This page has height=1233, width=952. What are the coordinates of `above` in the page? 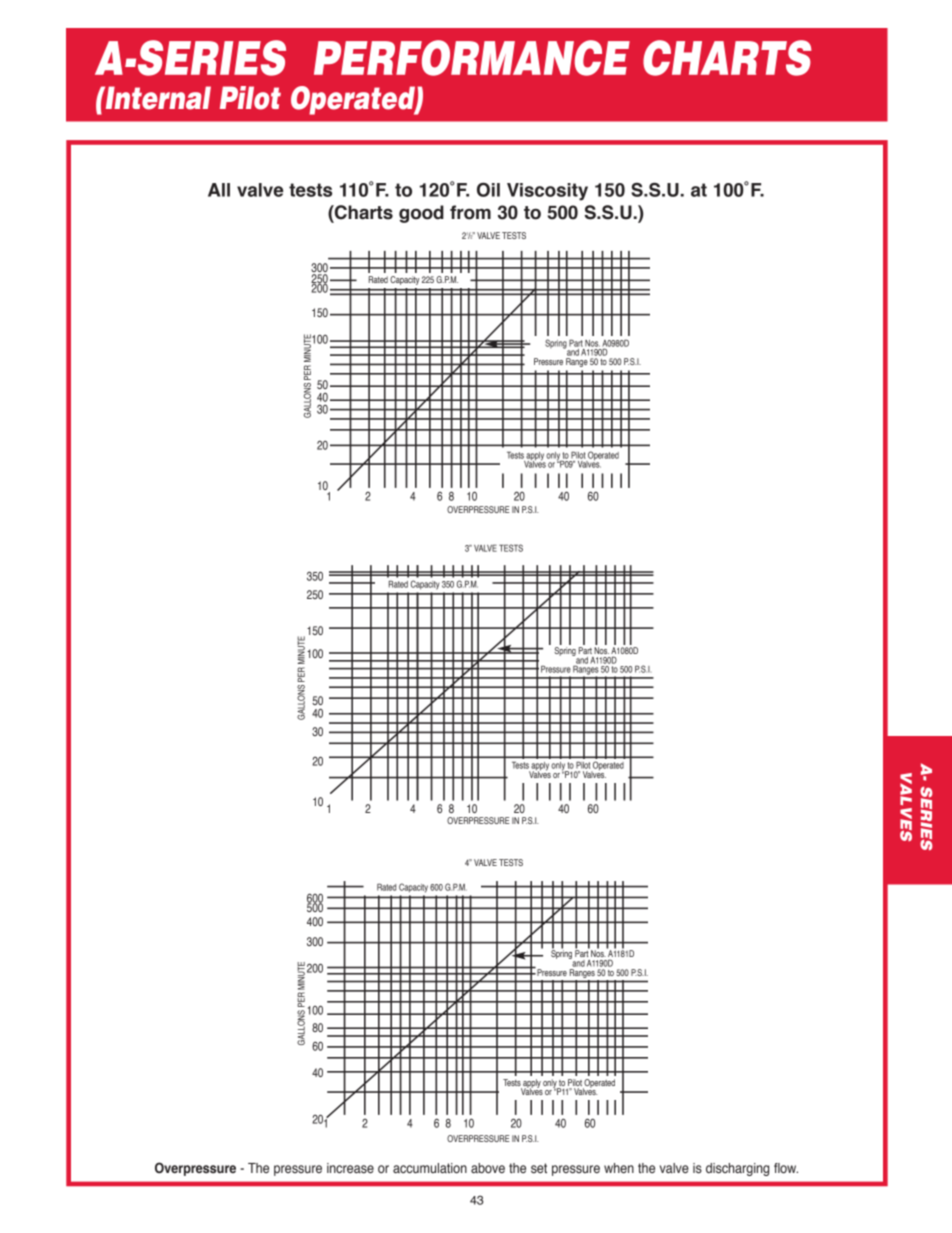 It's located at (488, 1168).
